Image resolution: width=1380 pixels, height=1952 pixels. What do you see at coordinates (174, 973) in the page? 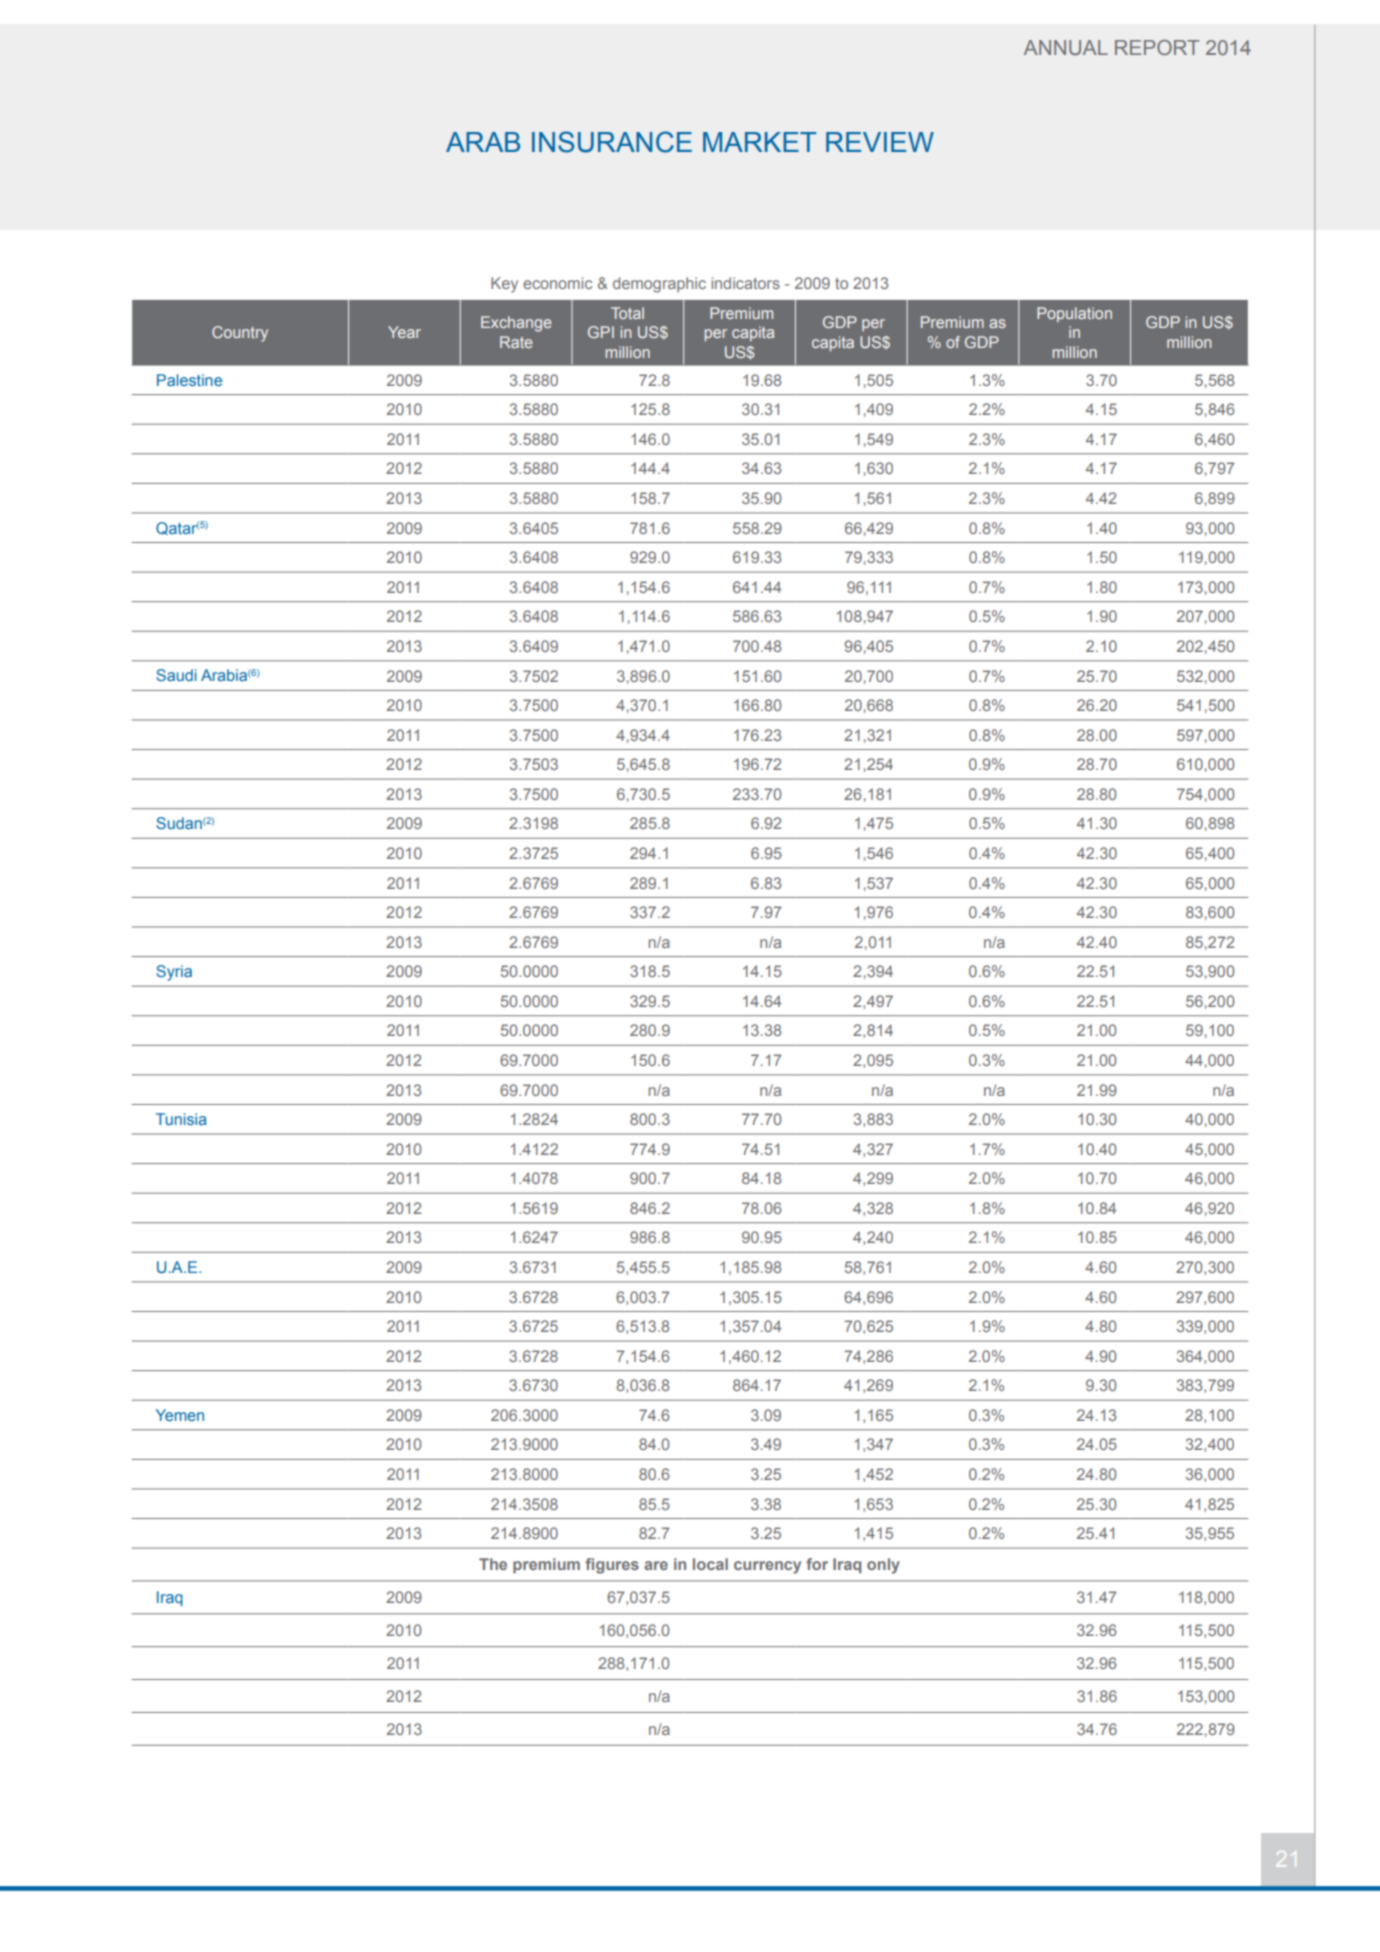
I see `Syria` at bounding box center [174, 973].
